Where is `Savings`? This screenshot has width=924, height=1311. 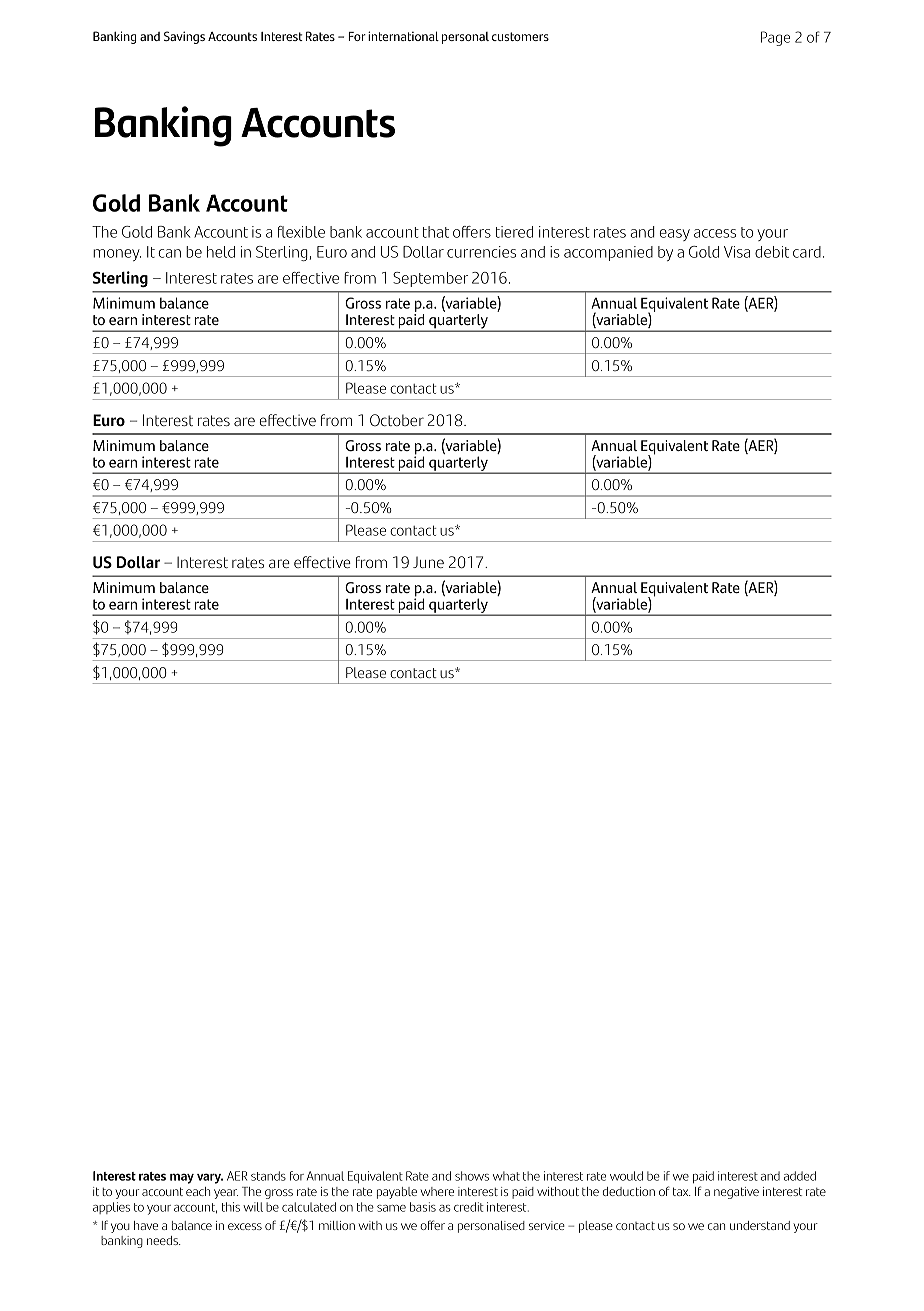 Savings is located at coordinates (184, 37).
